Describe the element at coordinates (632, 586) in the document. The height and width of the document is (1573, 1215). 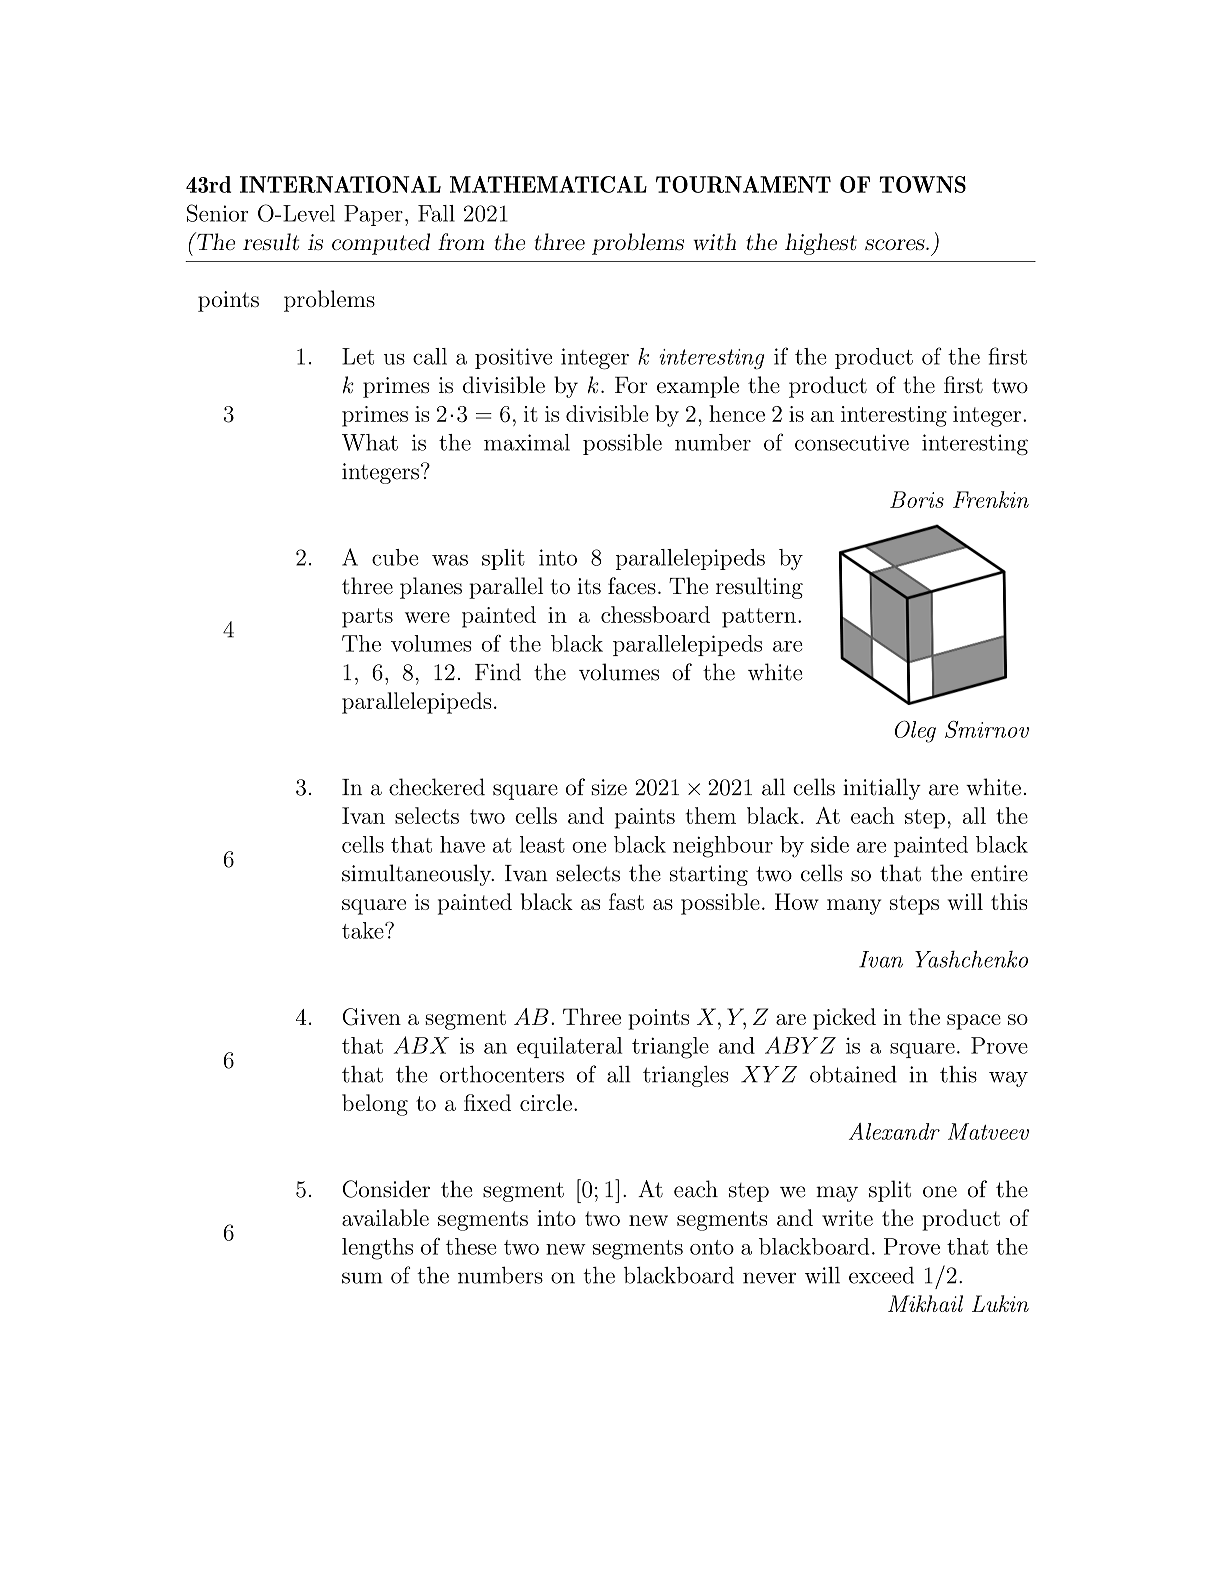
I see `faces` at that location.
